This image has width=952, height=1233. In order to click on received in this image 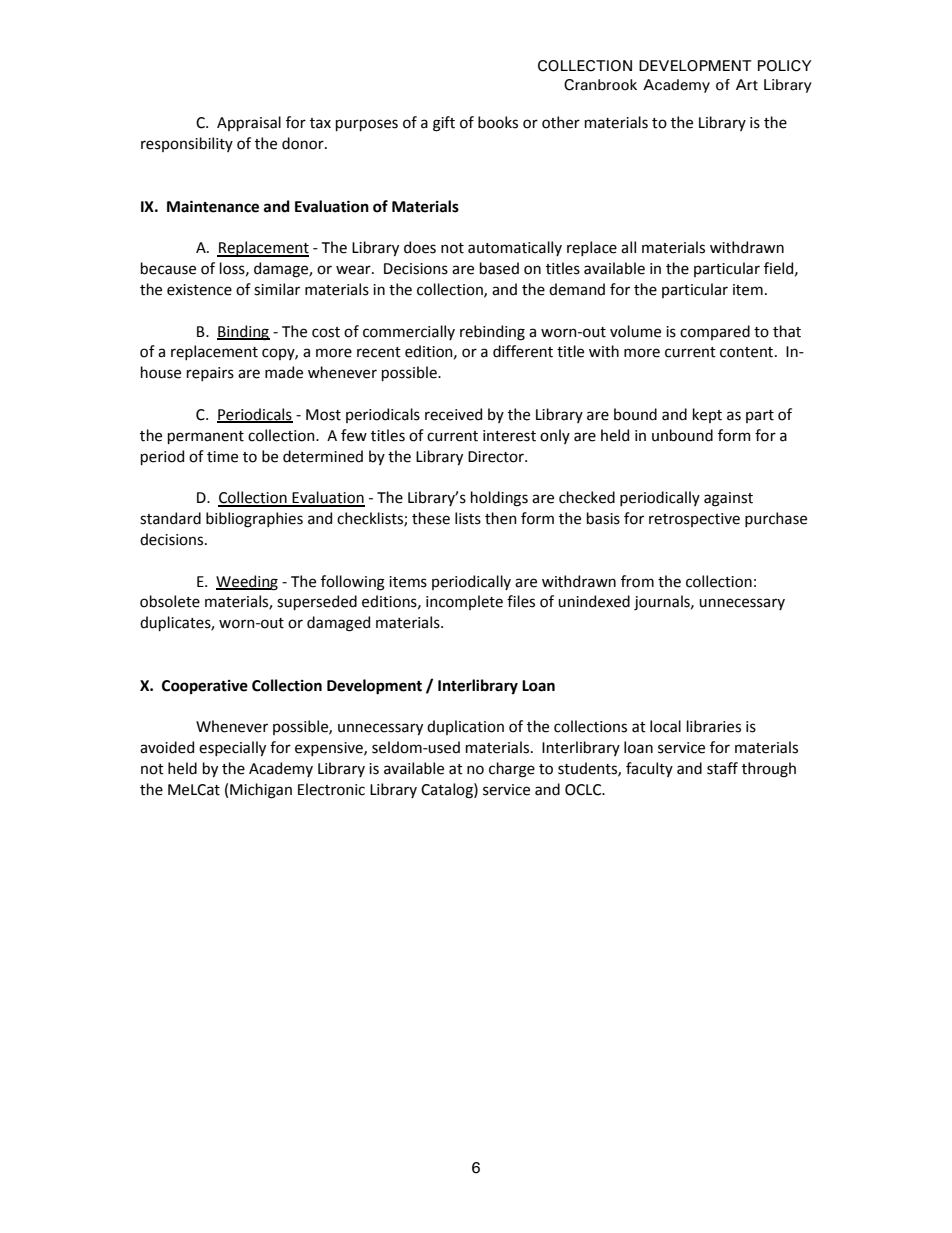, I will do `click(453, 414)`.
